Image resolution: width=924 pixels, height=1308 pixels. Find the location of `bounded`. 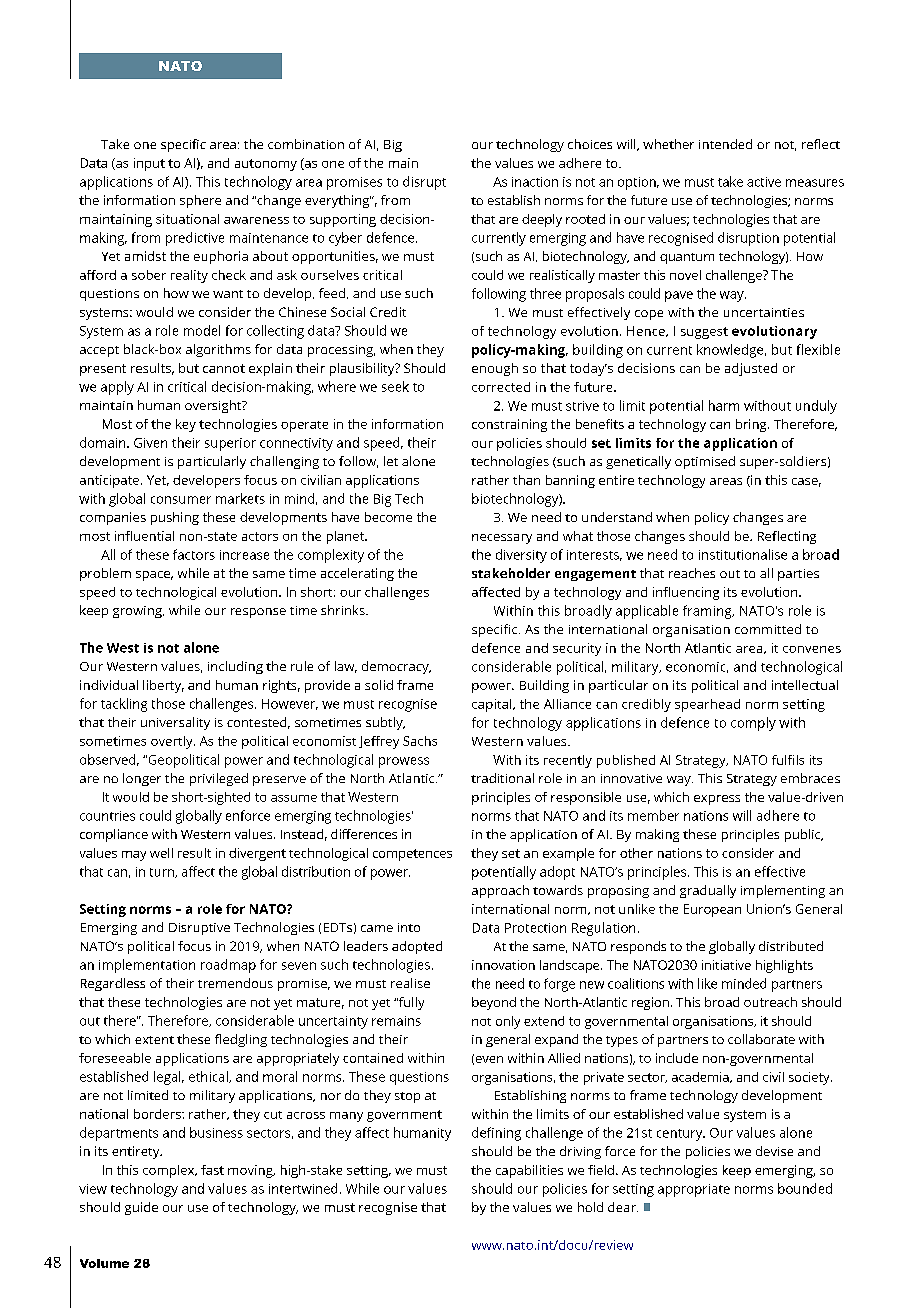

bounded is located at coordinates (805, 1188).
